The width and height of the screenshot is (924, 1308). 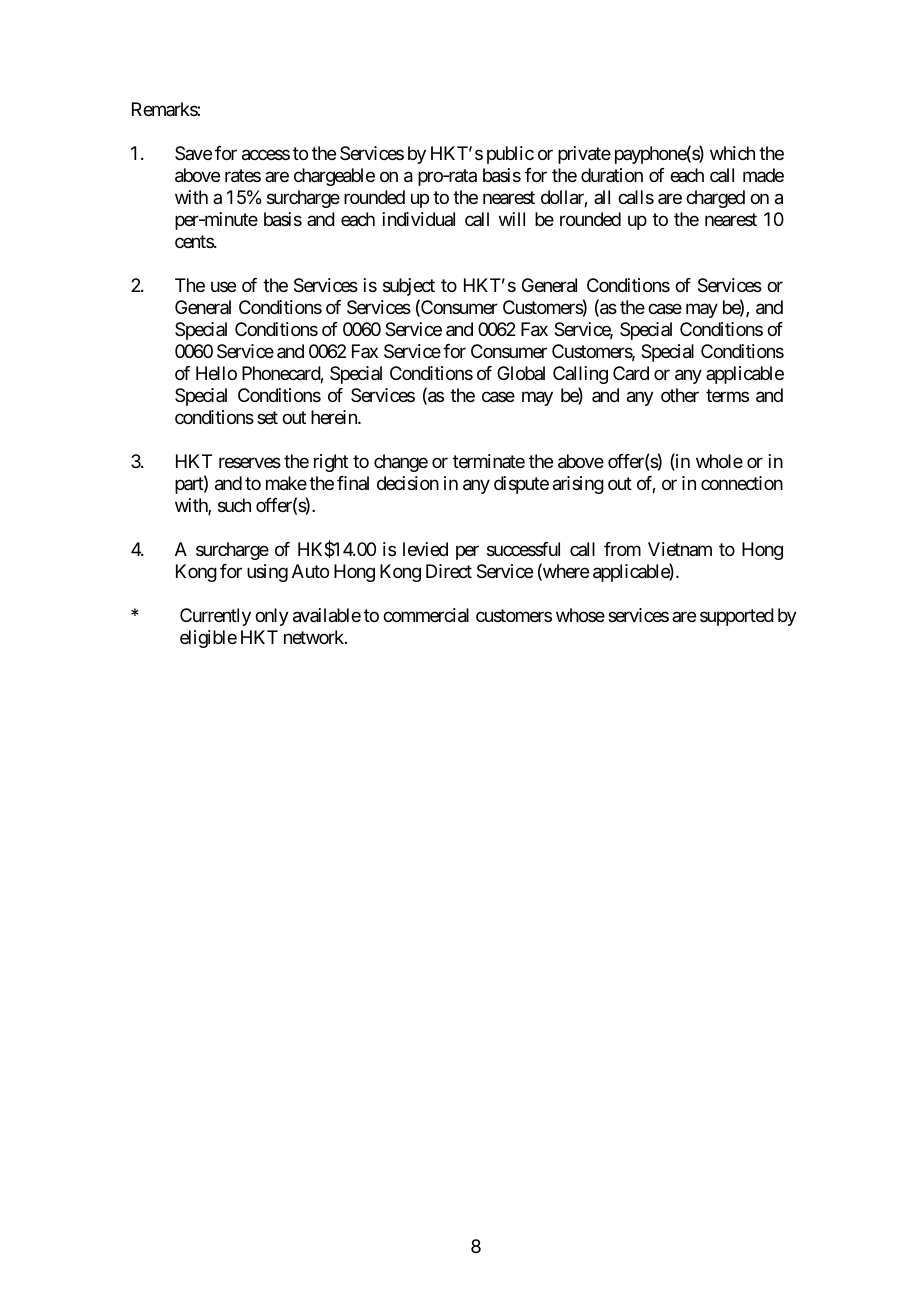 What do you see at coordinates (426, 615) in the screenshot?
I see `commercial` at bounding box center [426, 615].
